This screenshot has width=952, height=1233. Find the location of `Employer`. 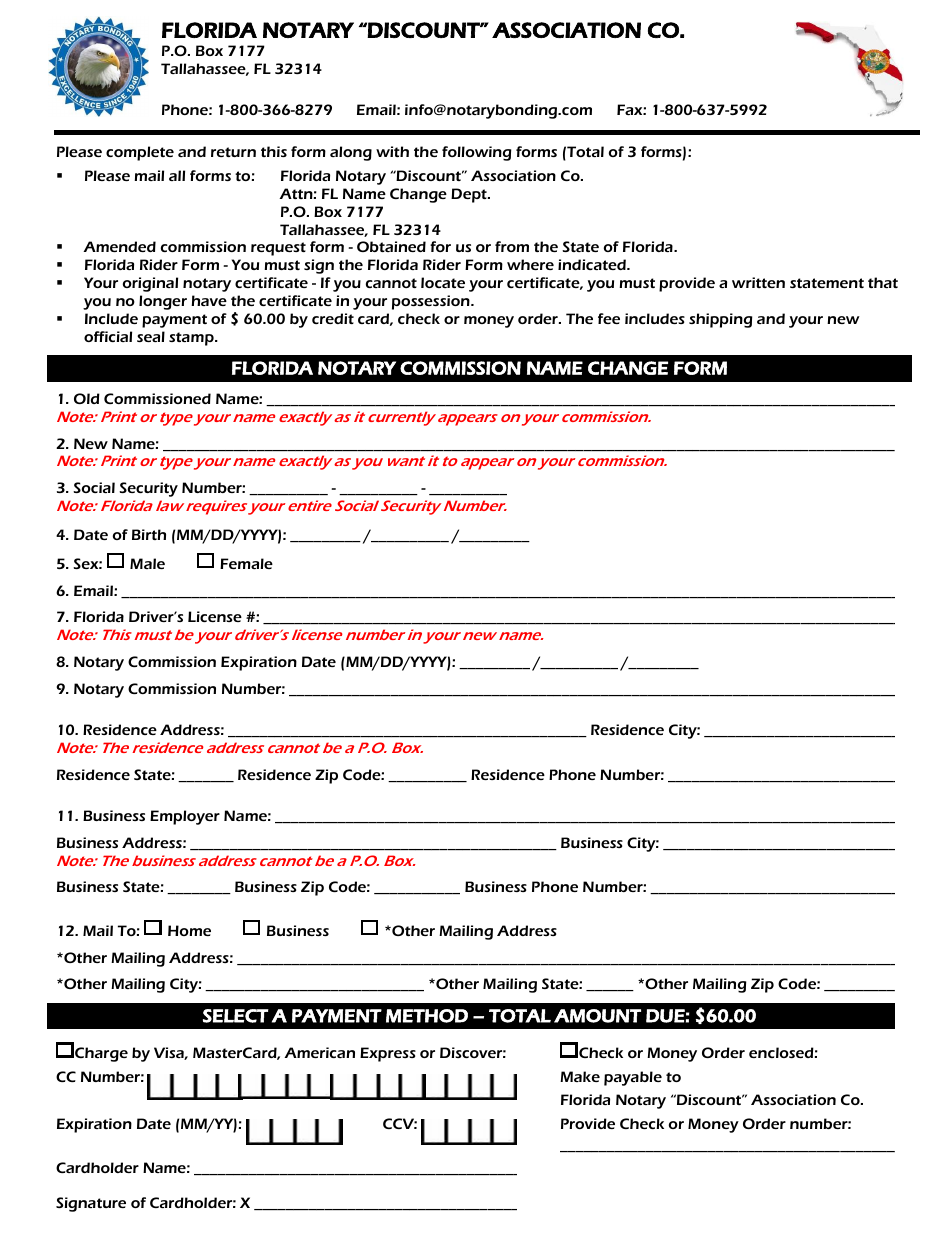

Employer is located at coordinates (185, 817).
